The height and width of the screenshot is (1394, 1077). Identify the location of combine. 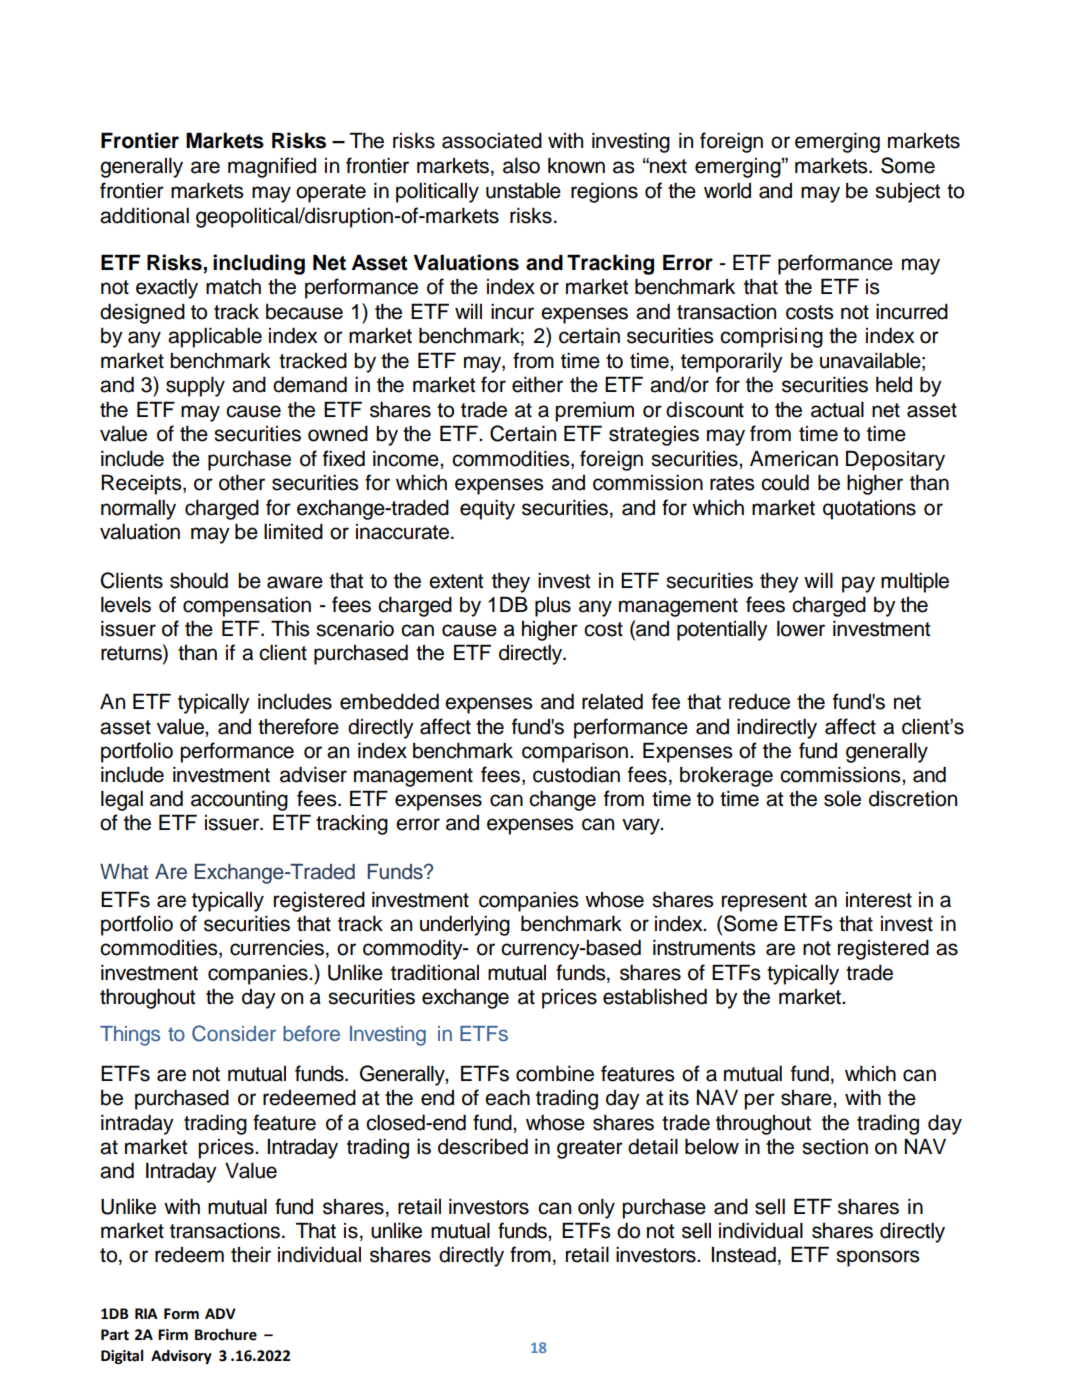
(555, 1073).
